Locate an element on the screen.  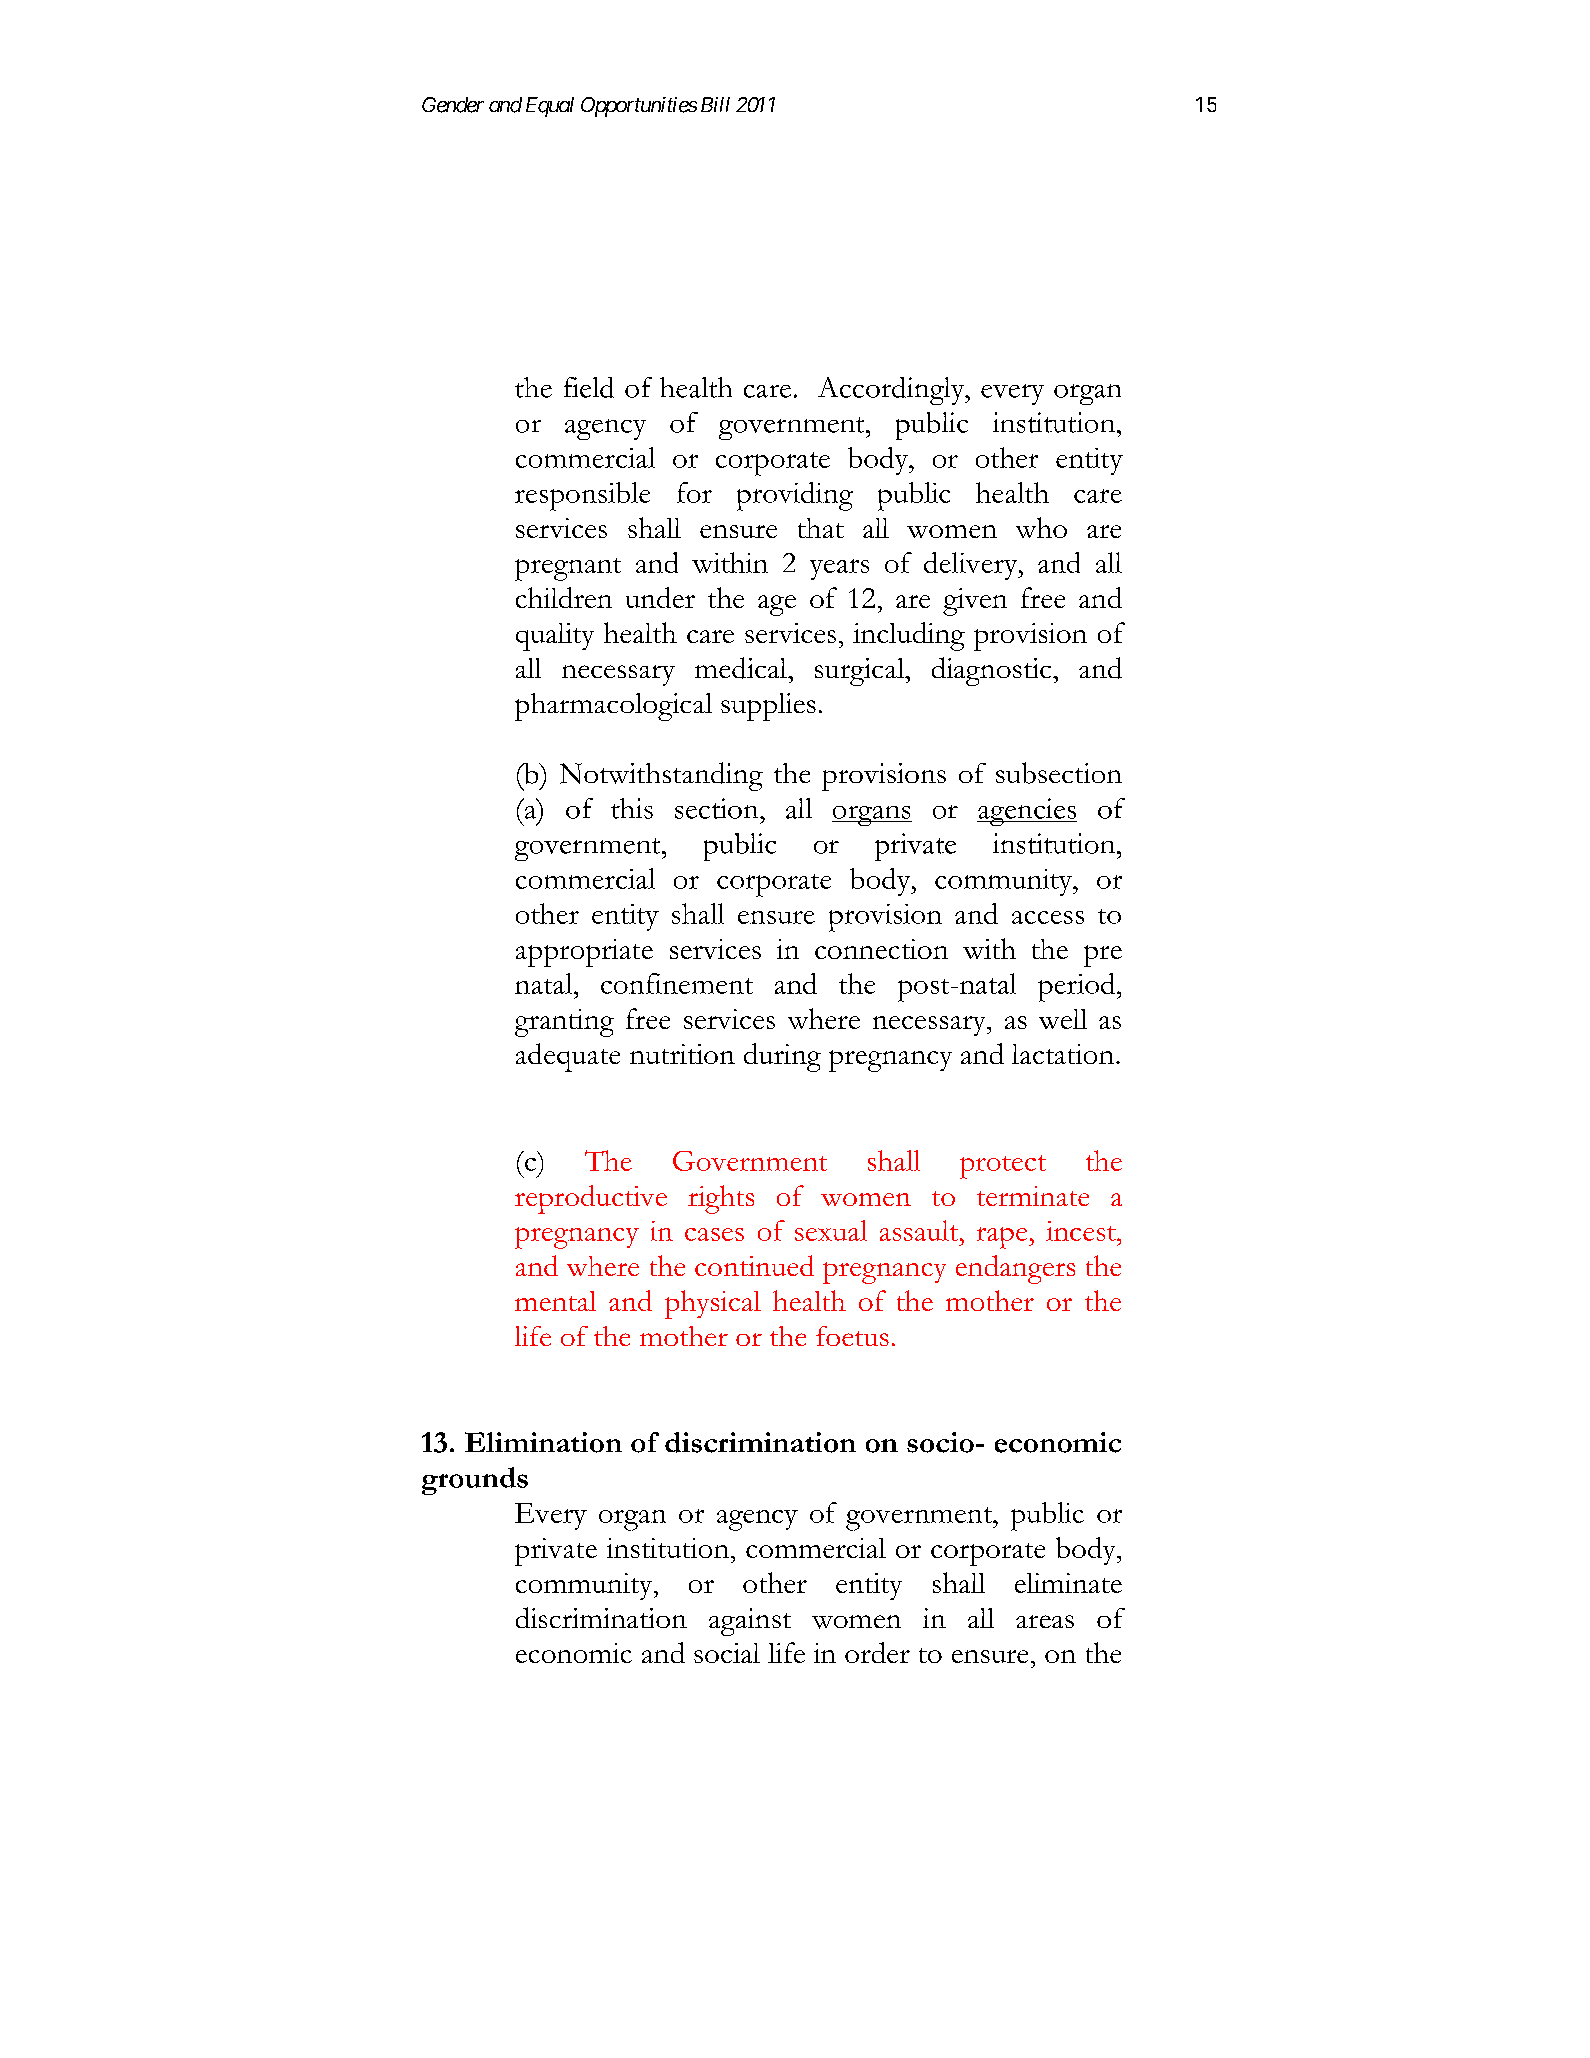
granting is located at coordinates (564, 1023).
